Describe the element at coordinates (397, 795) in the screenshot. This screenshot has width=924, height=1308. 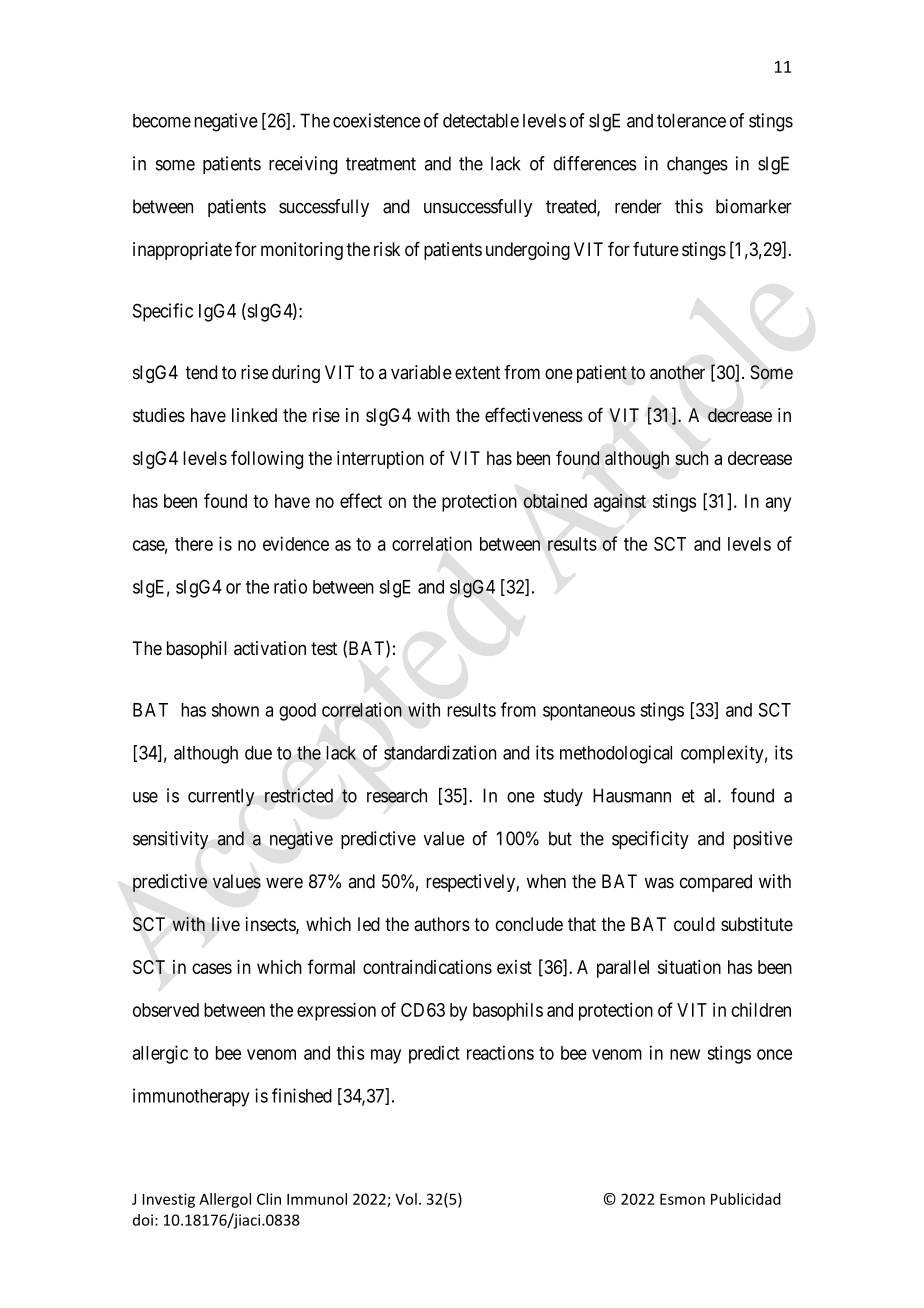
I see `research` at that location.
